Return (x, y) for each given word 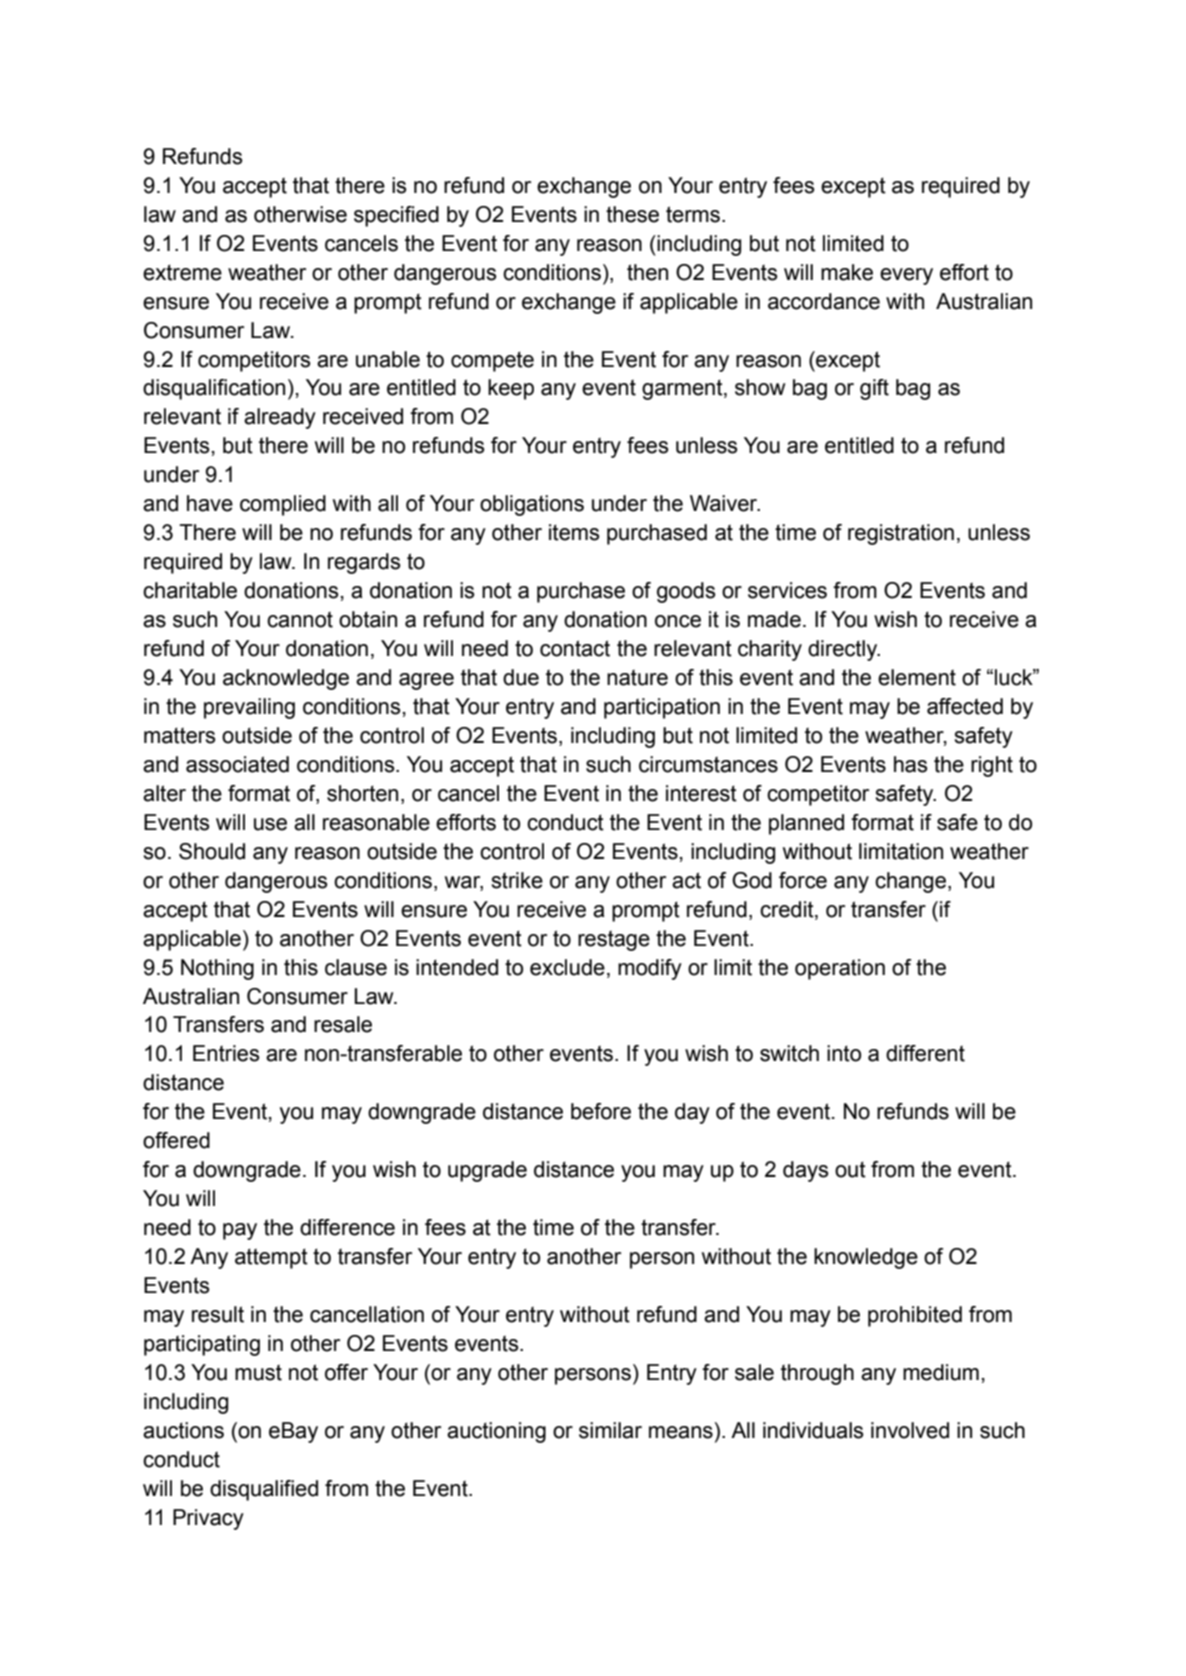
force (803, 880)
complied (283, 505)
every (906, 276)
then (647, 272)
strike (517, 880)
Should (212, 851)
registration (901, 534)
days (806, 1171)
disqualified (264, 1490)
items (574, 532)
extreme (182, 272)
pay (240, 1231)
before (601, 1111)
